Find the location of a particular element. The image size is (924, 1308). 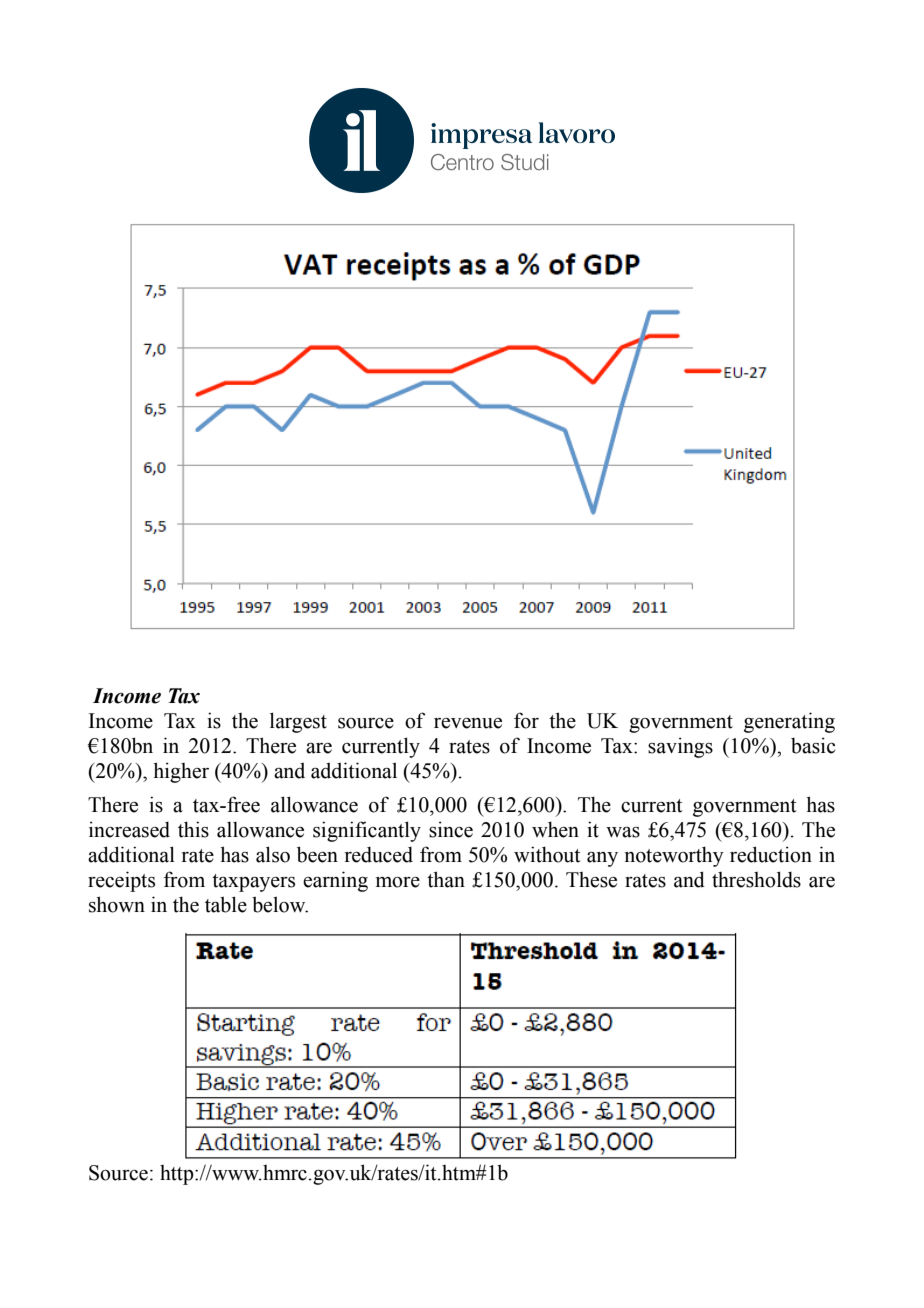

thresholds is located at coordinates (756, 879).
